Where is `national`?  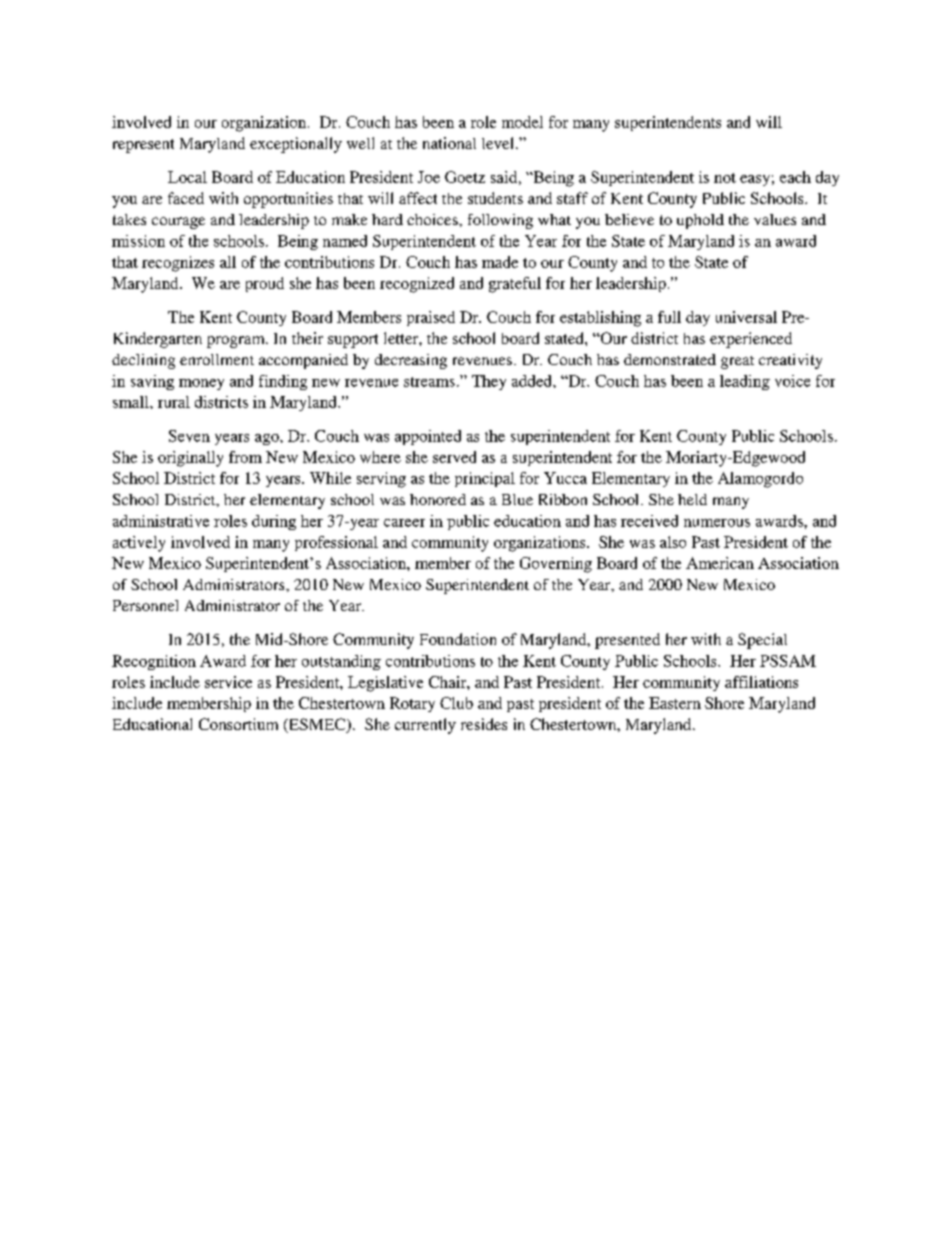
national is located at coordinates (449, 143).
